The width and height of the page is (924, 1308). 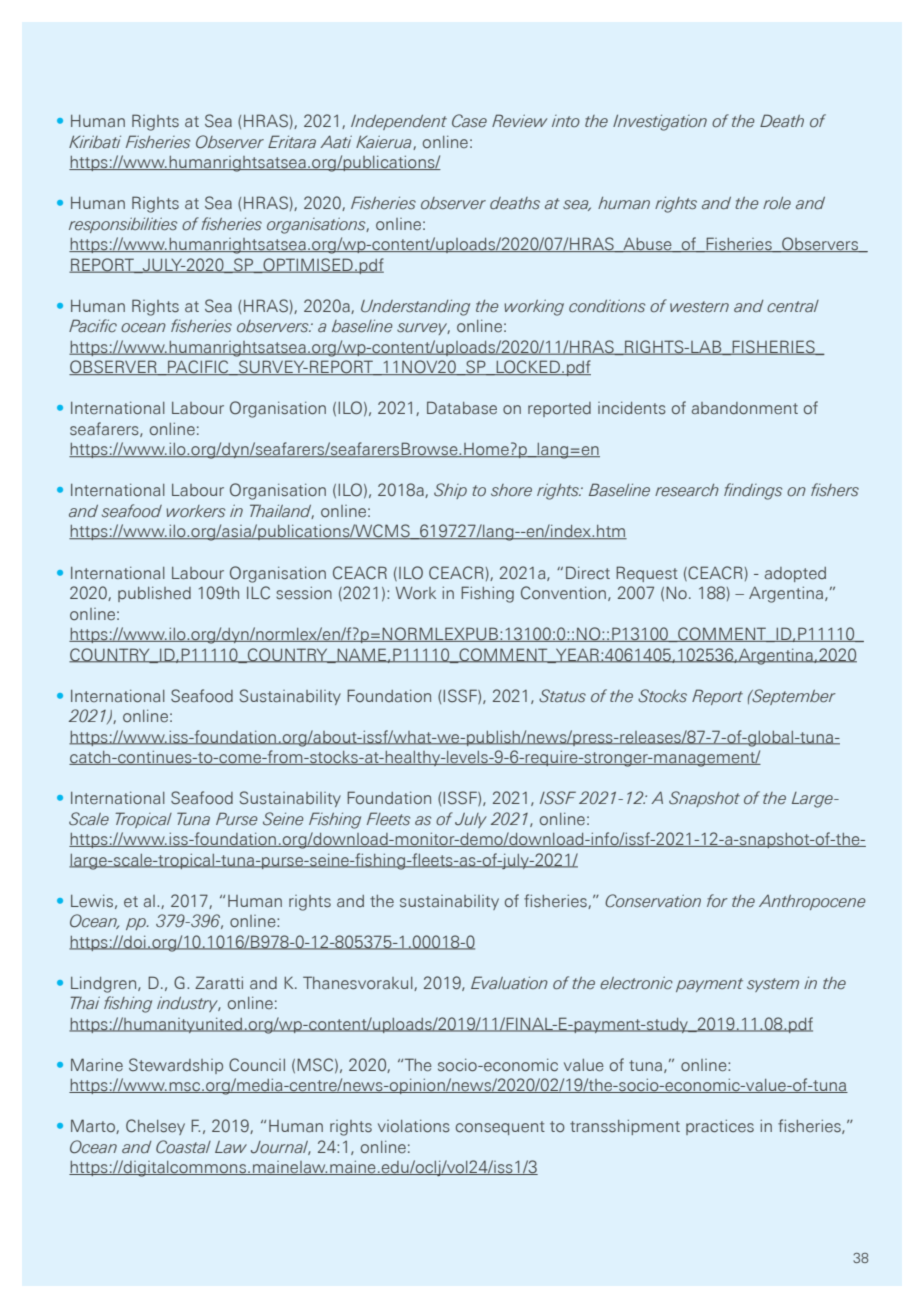 What do you see at coordinates (753, 491) in the page?
I see `findings` at bounding box center [753, 491].
